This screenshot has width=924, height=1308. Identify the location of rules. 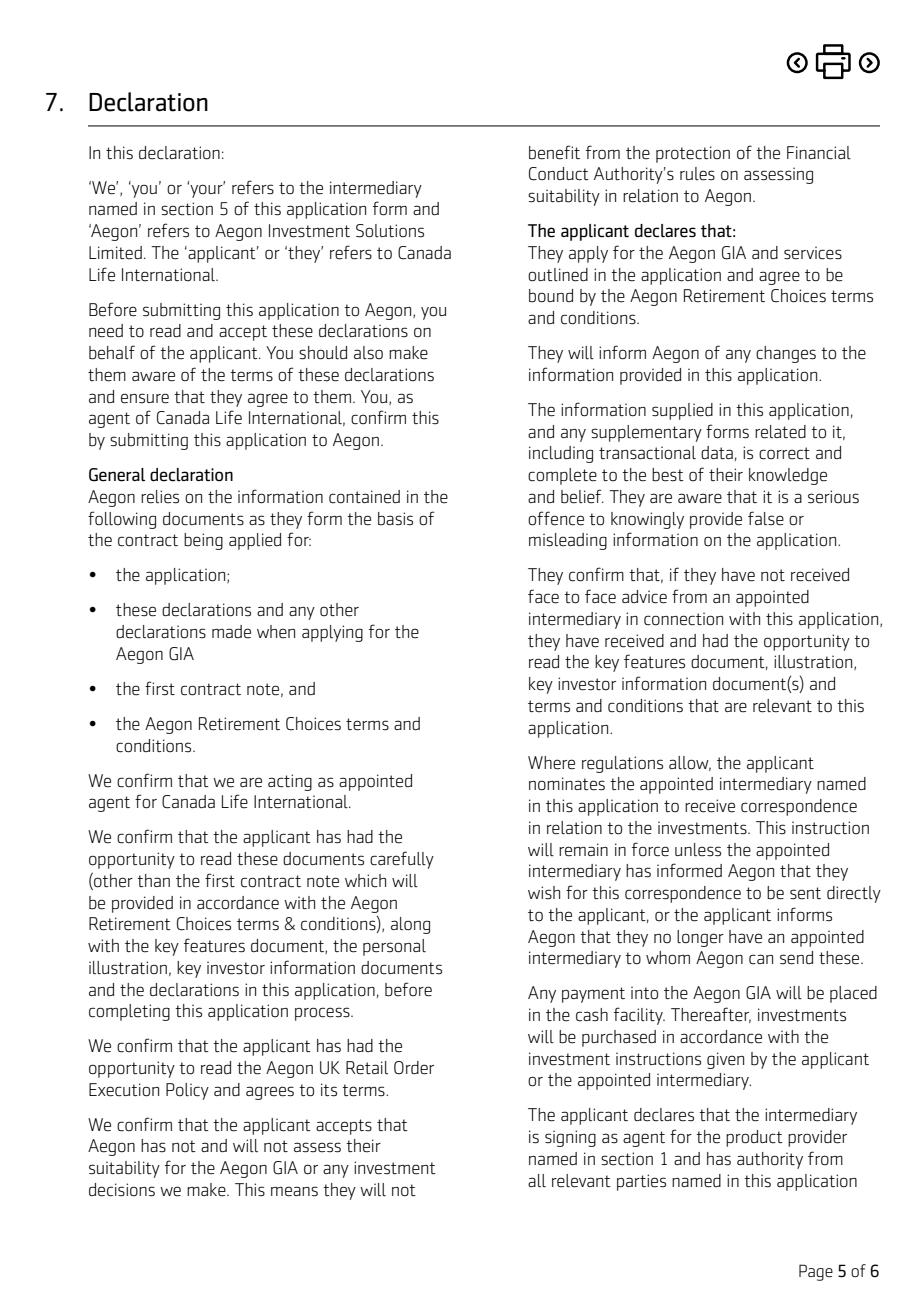
(697, 174).
